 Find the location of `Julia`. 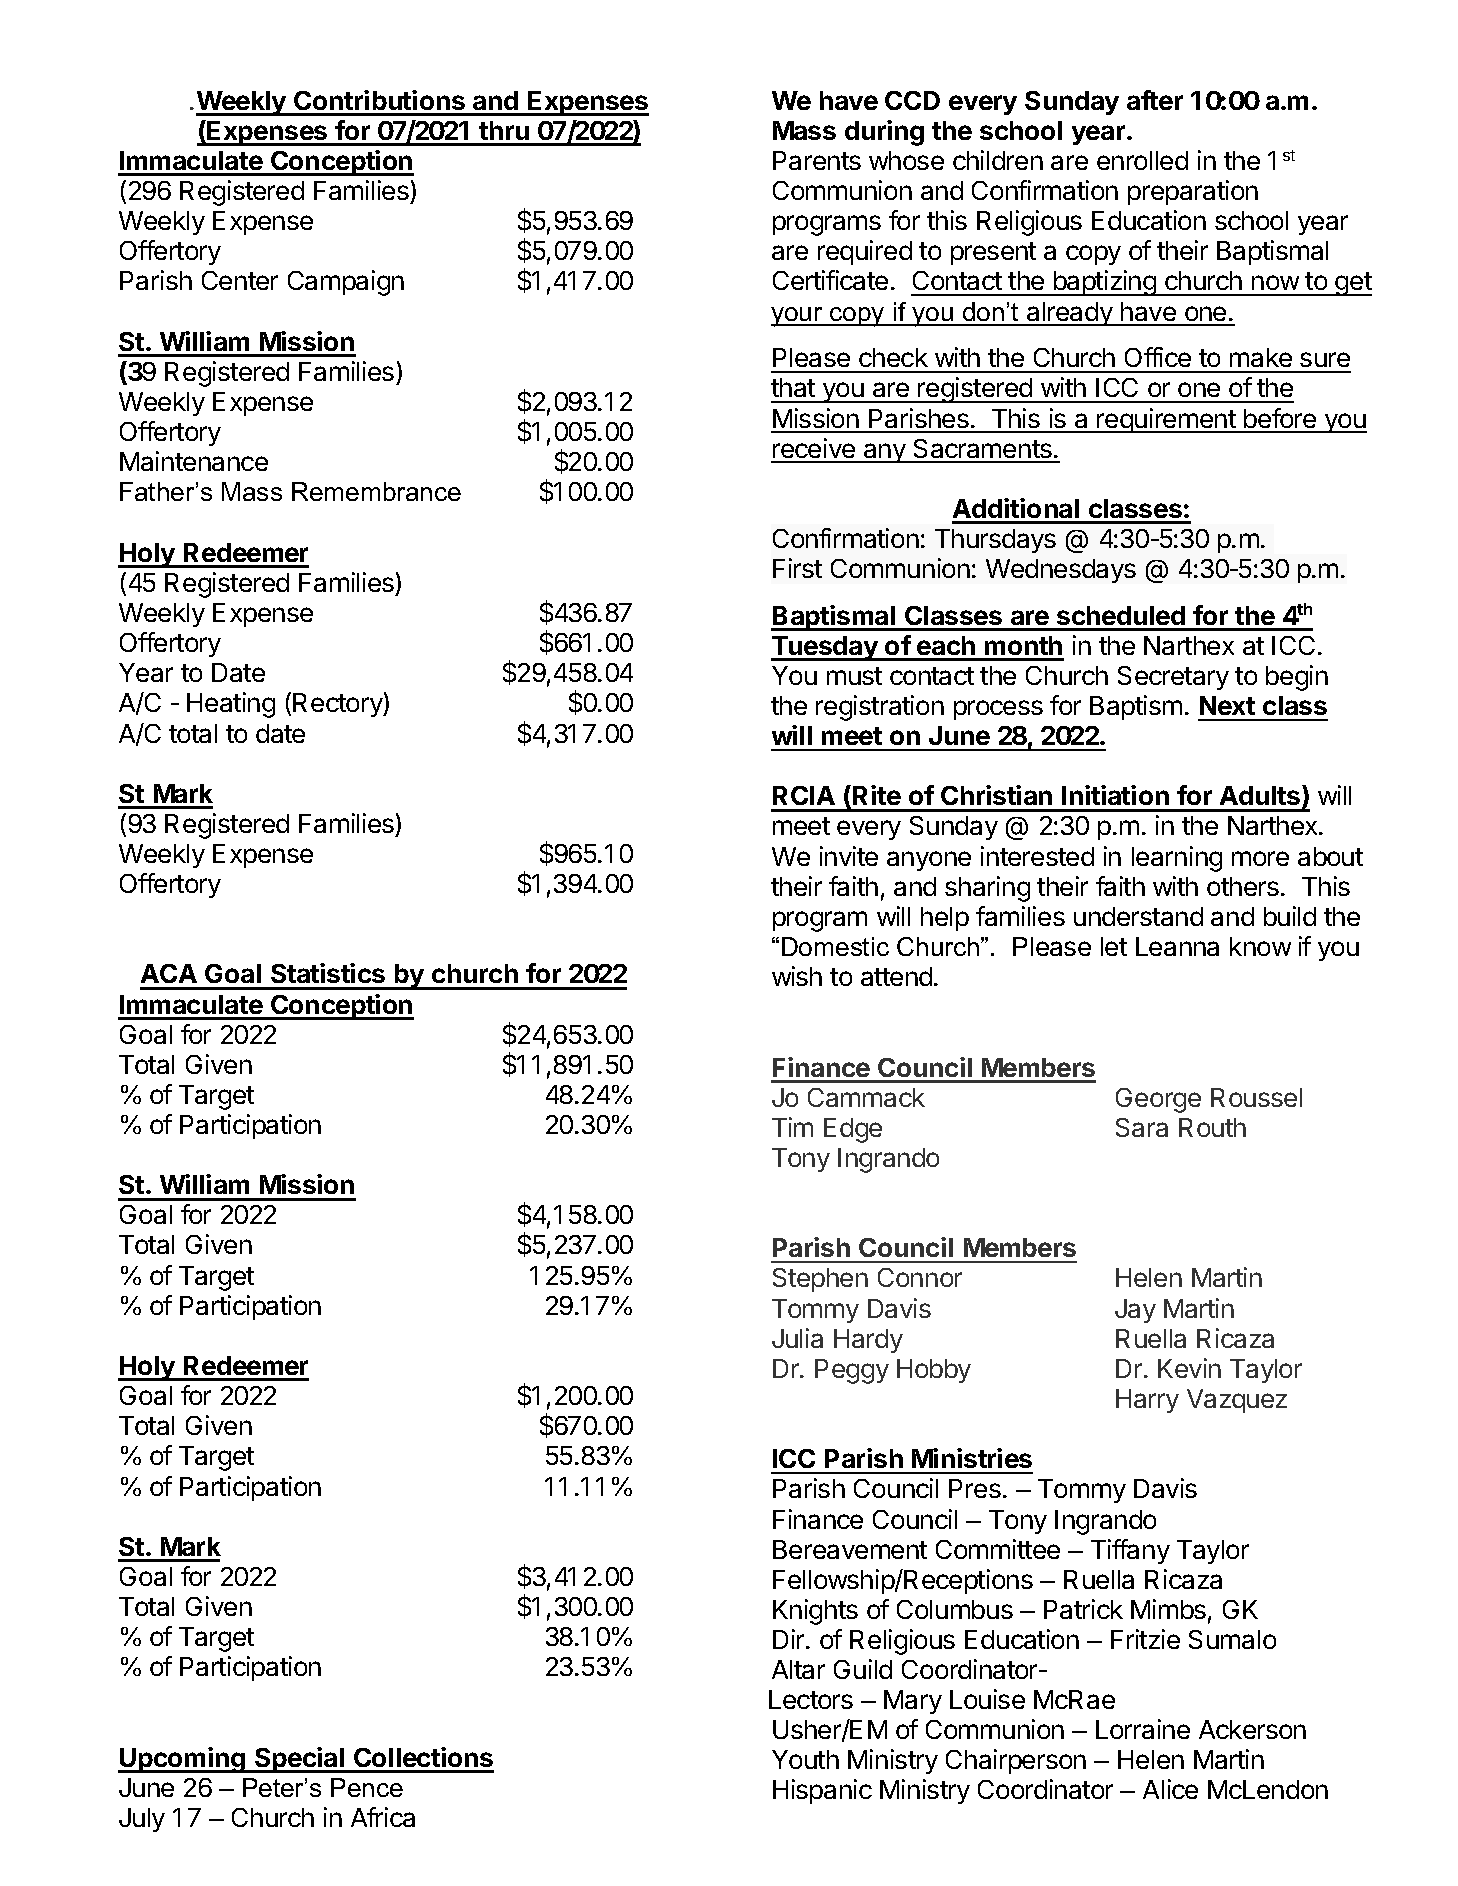

Julia is located at coordinates (797, 1338).
